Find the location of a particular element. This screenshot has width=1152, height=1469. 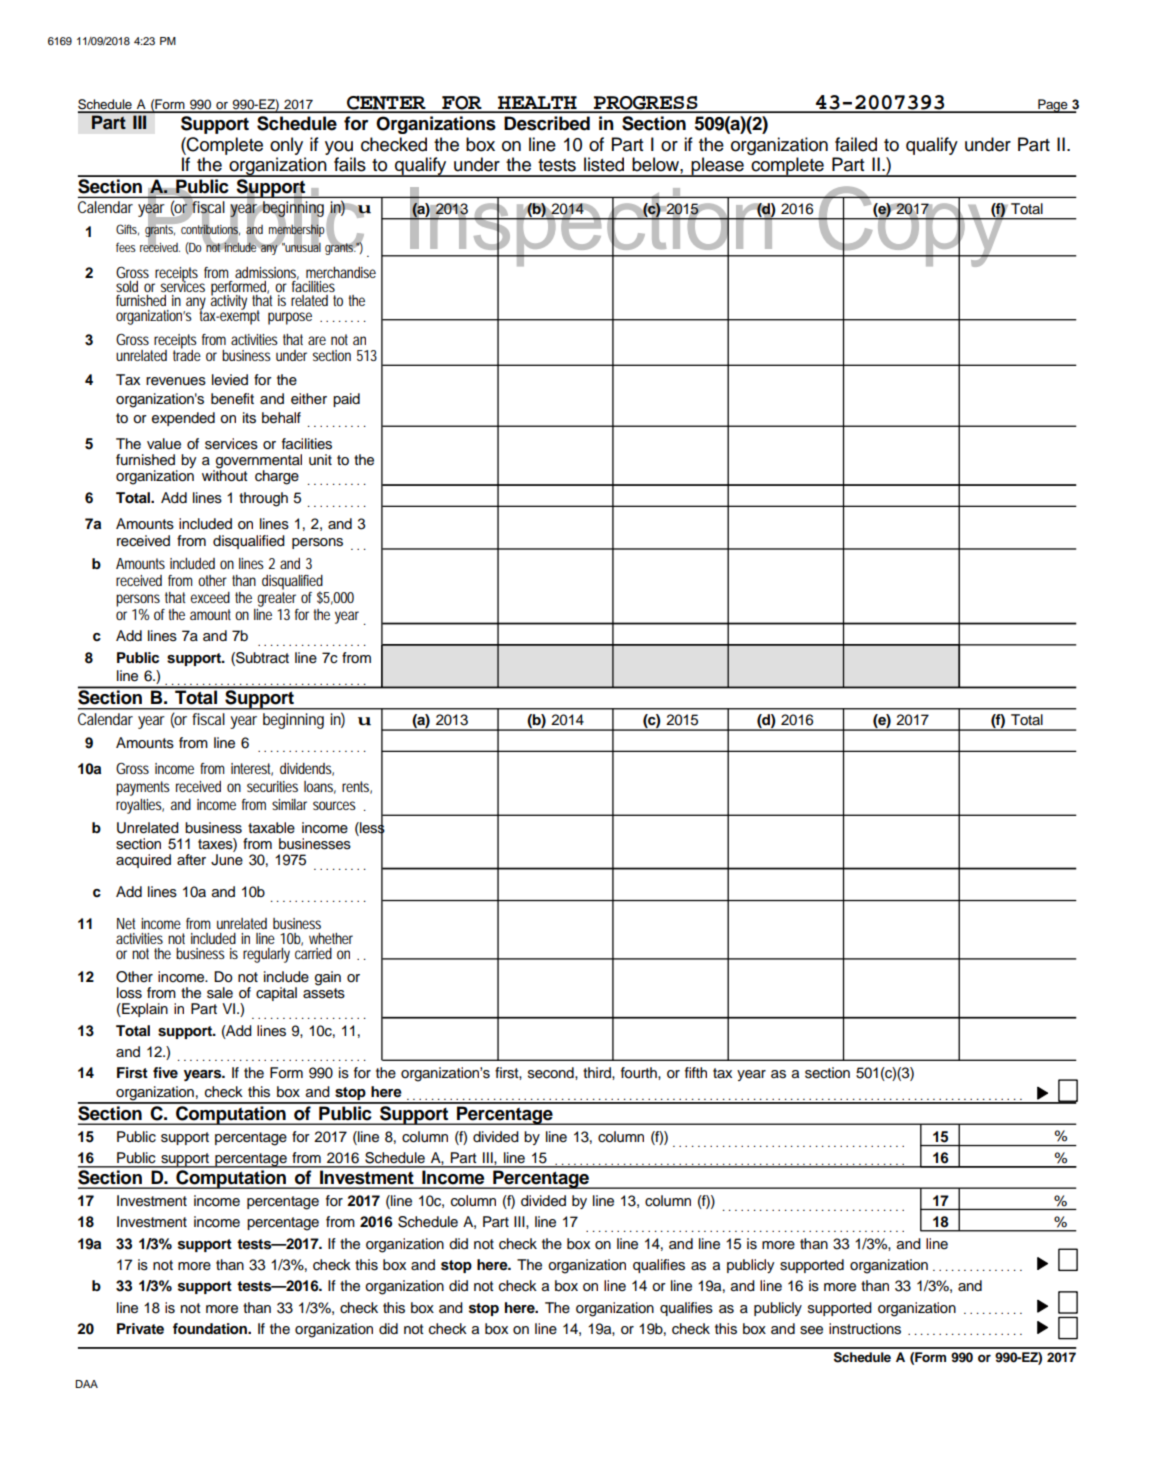

fifth is located at coordinates (696, 1072).
